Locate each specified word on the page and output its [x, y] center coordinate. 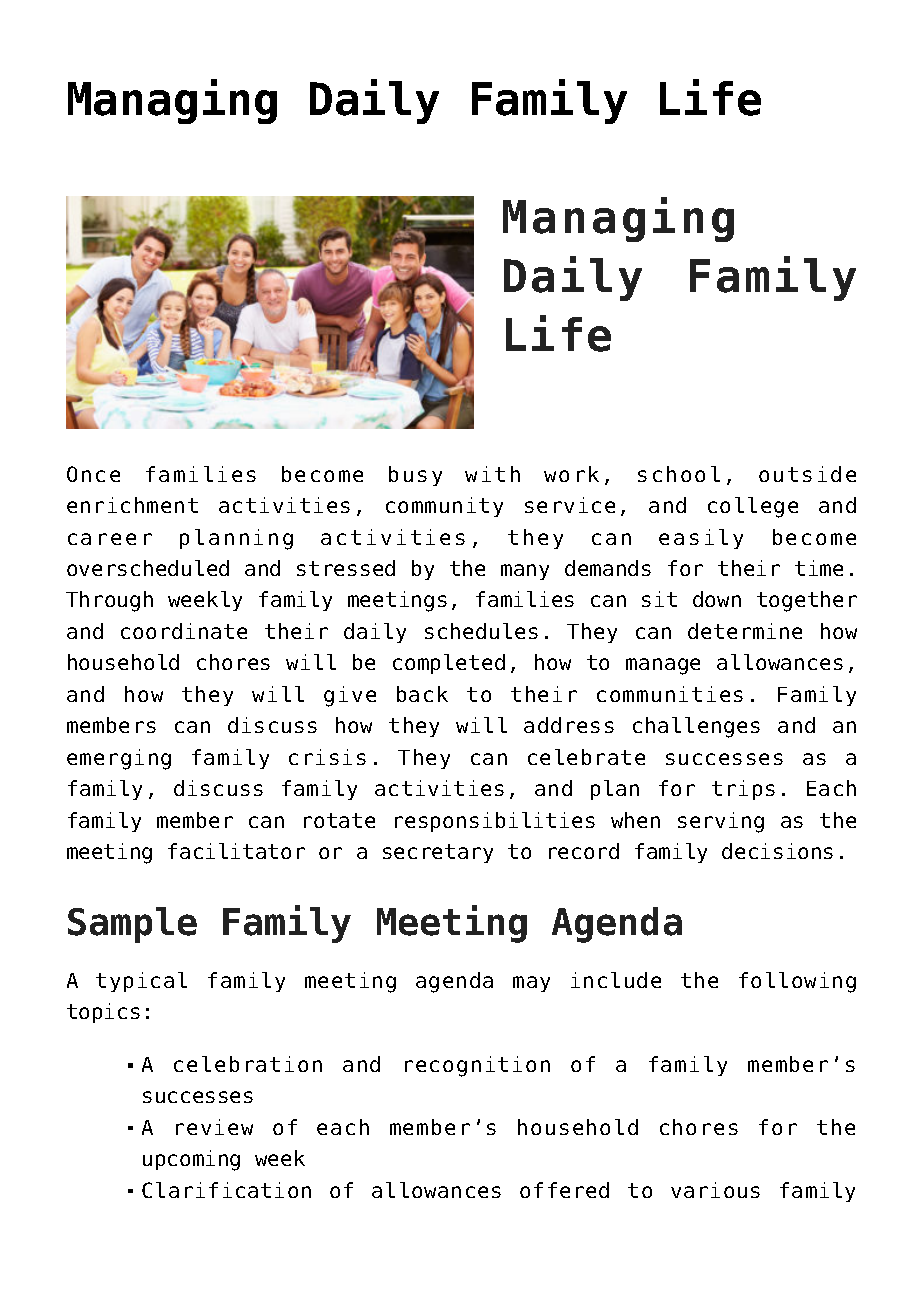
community [444, 507]
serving [721, 822]
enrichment [132, 505]
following [797, 982]
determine [745, 631]
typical [141, 982]
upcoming [191, 1160]
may [531, 984]
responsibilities [495, 822]
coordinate [184, 631]
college [753, 507]
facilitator [236, 851]
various [715, 1190]
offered [564, 1190]
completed [449, 664]
